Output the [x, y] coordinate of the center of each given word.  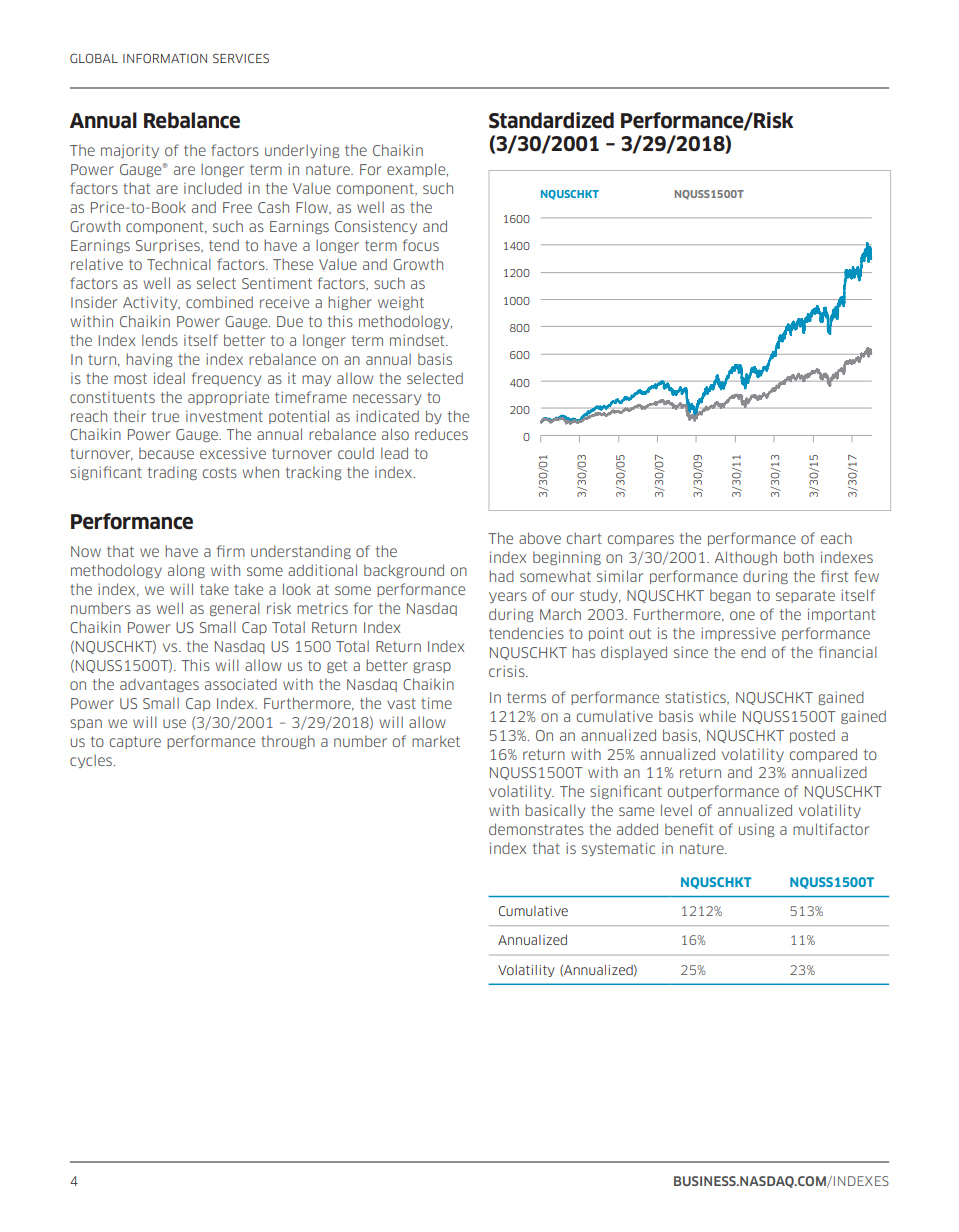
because [166, 453]
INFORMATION [165, 58]
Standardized [551, 120]
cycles [92, 761]
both [799, 557]
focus [421, 245]
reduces [441, 434]
